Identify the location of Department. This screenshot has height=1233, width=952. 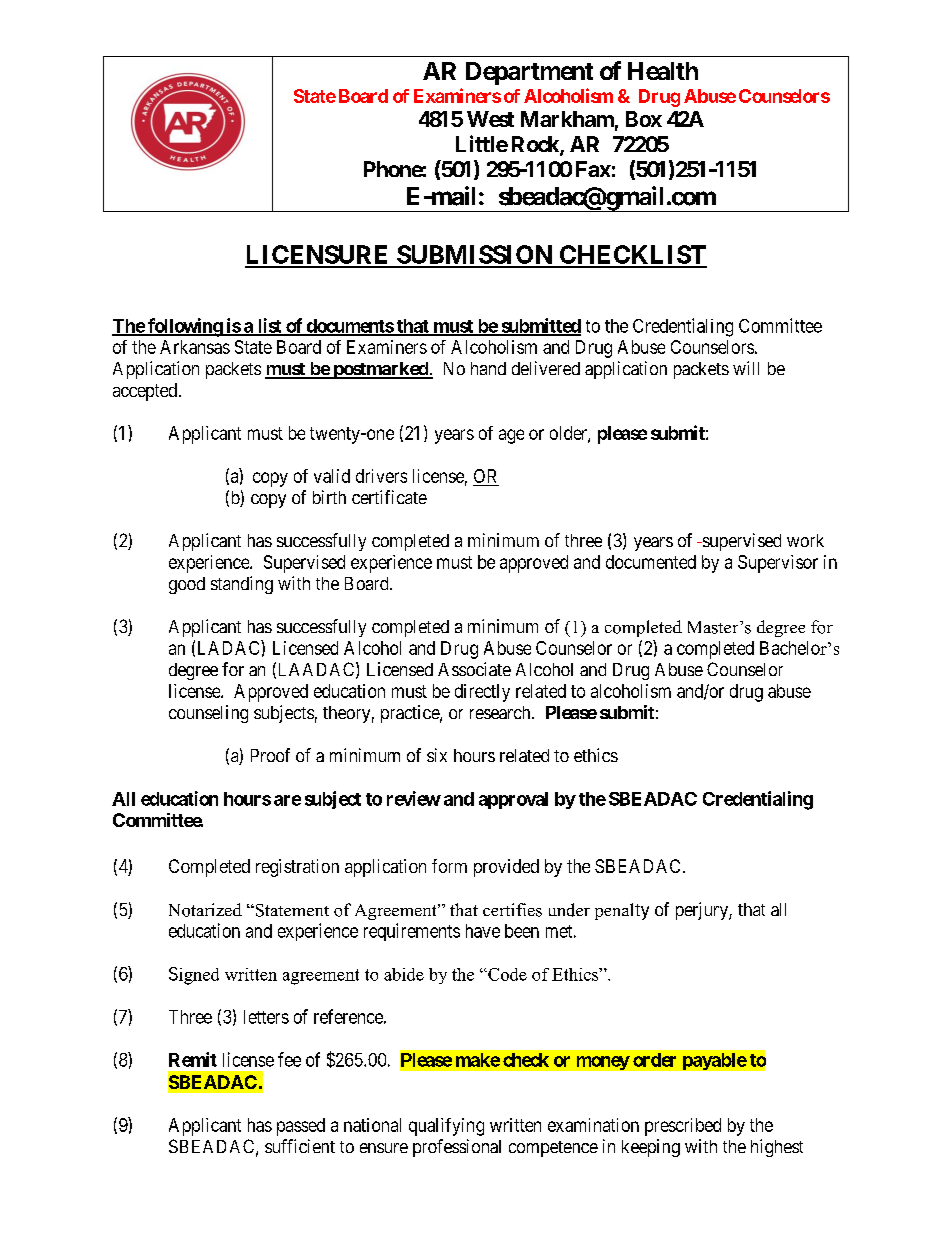
(529, 73).
